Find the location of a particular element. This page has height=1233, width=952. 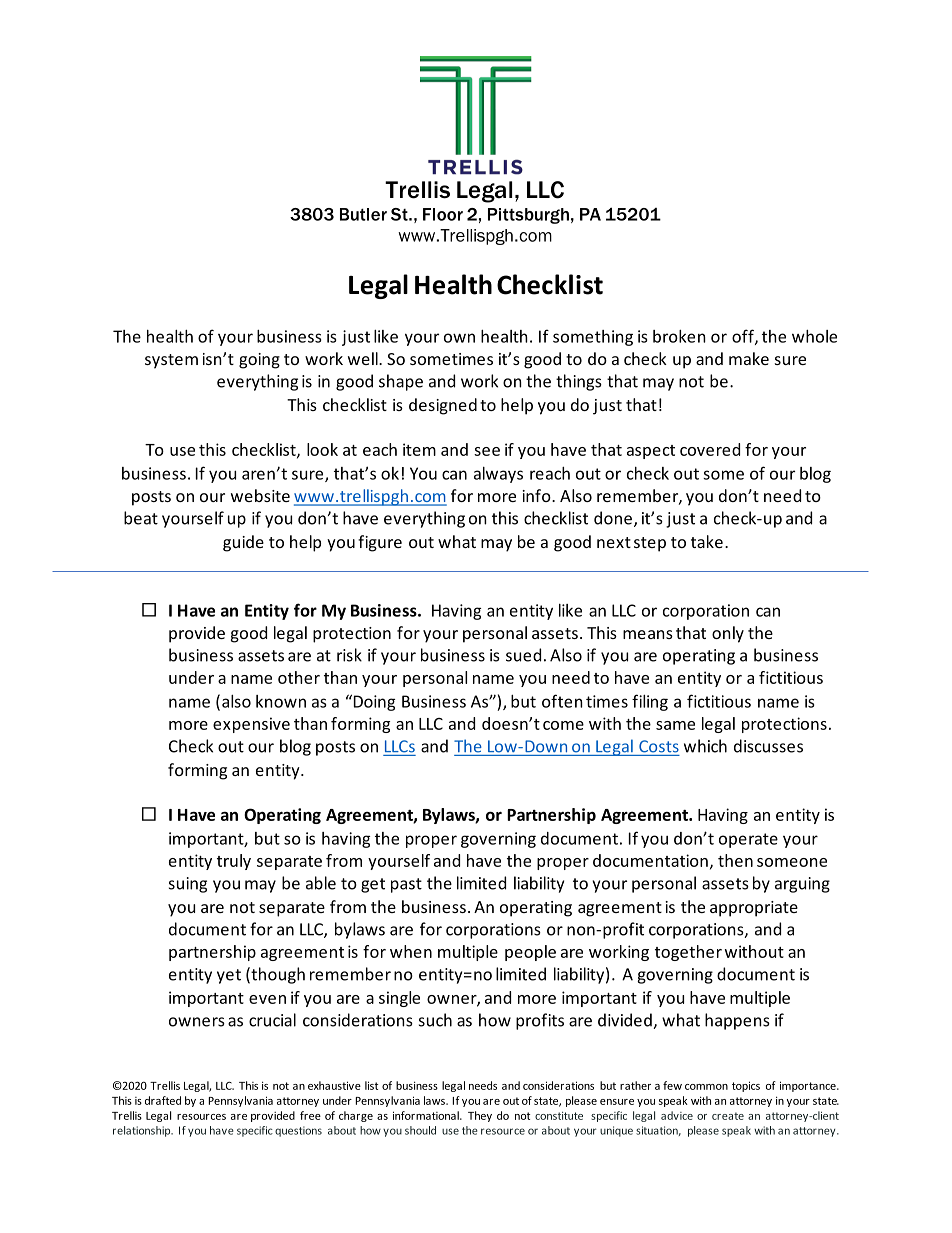

operate is located at coordinates (748, 840).
